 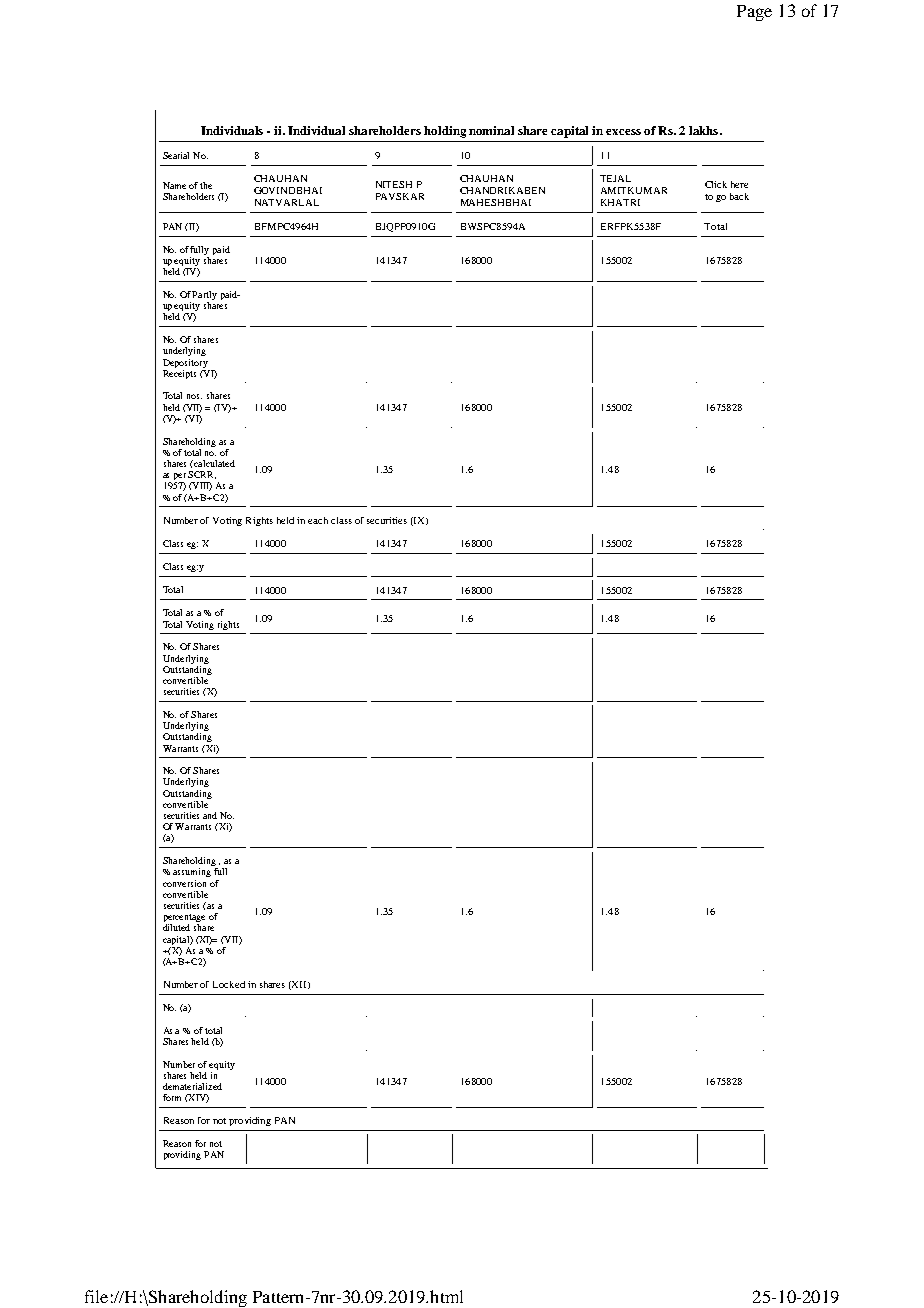 What do you see at coordinates (192, 1086) in the screenshot?
I see `dematerialized` at bounding box center [192, 1086].
